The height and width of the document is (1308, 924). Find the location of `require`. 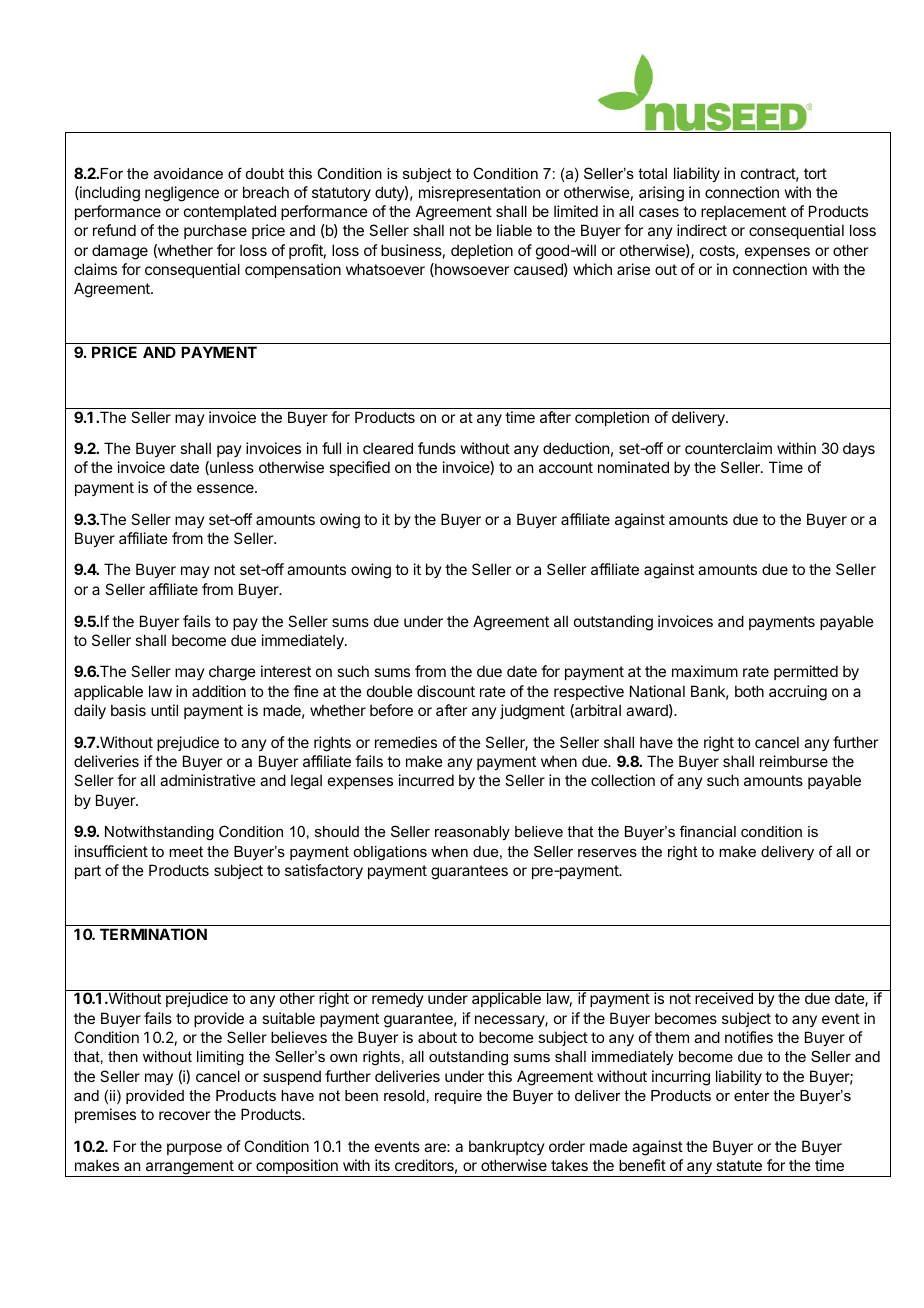

require is located at coordinates (458, 1097).
